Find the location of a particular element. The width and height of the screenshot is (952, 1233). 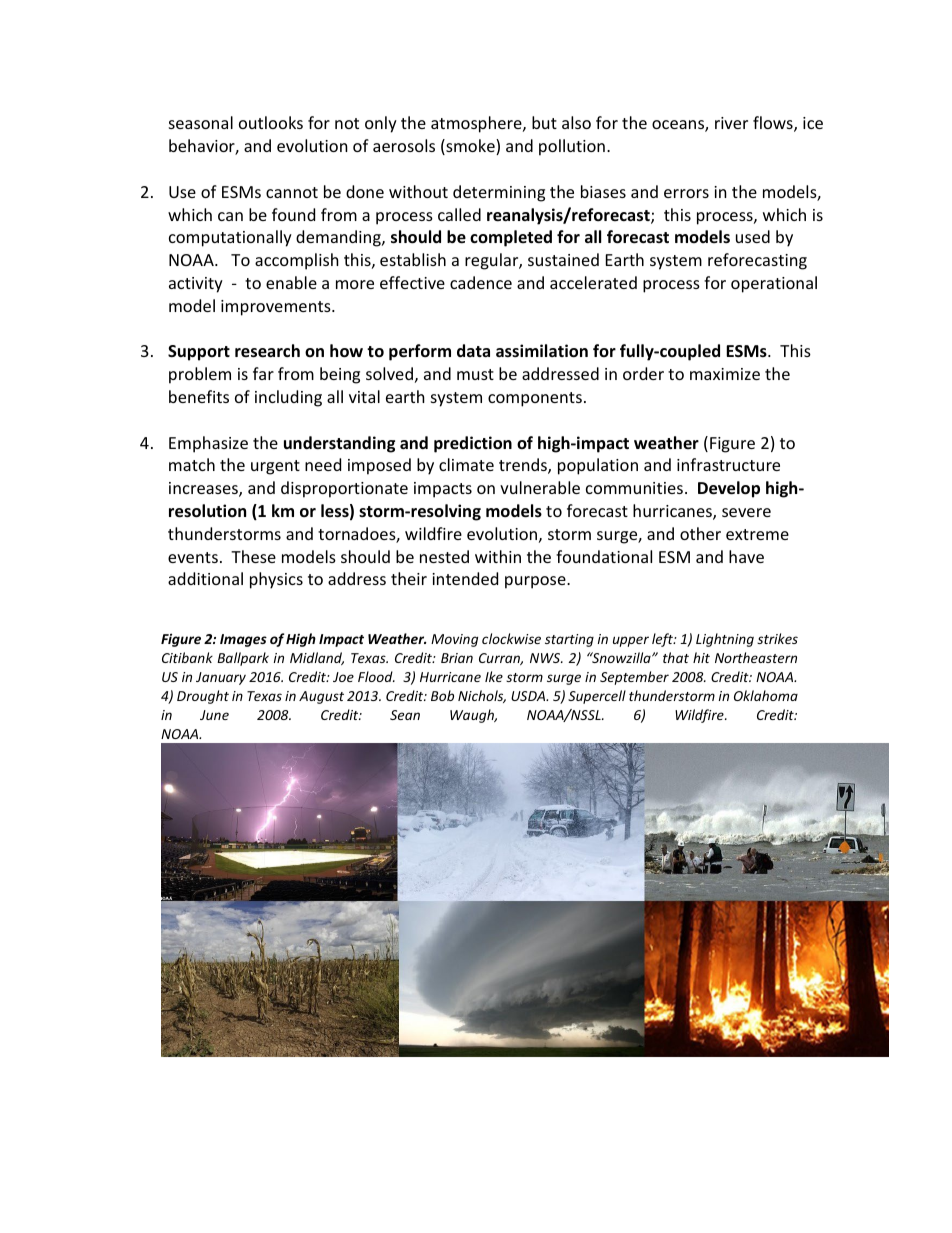

maximize is located at coordinates (725, 374).
